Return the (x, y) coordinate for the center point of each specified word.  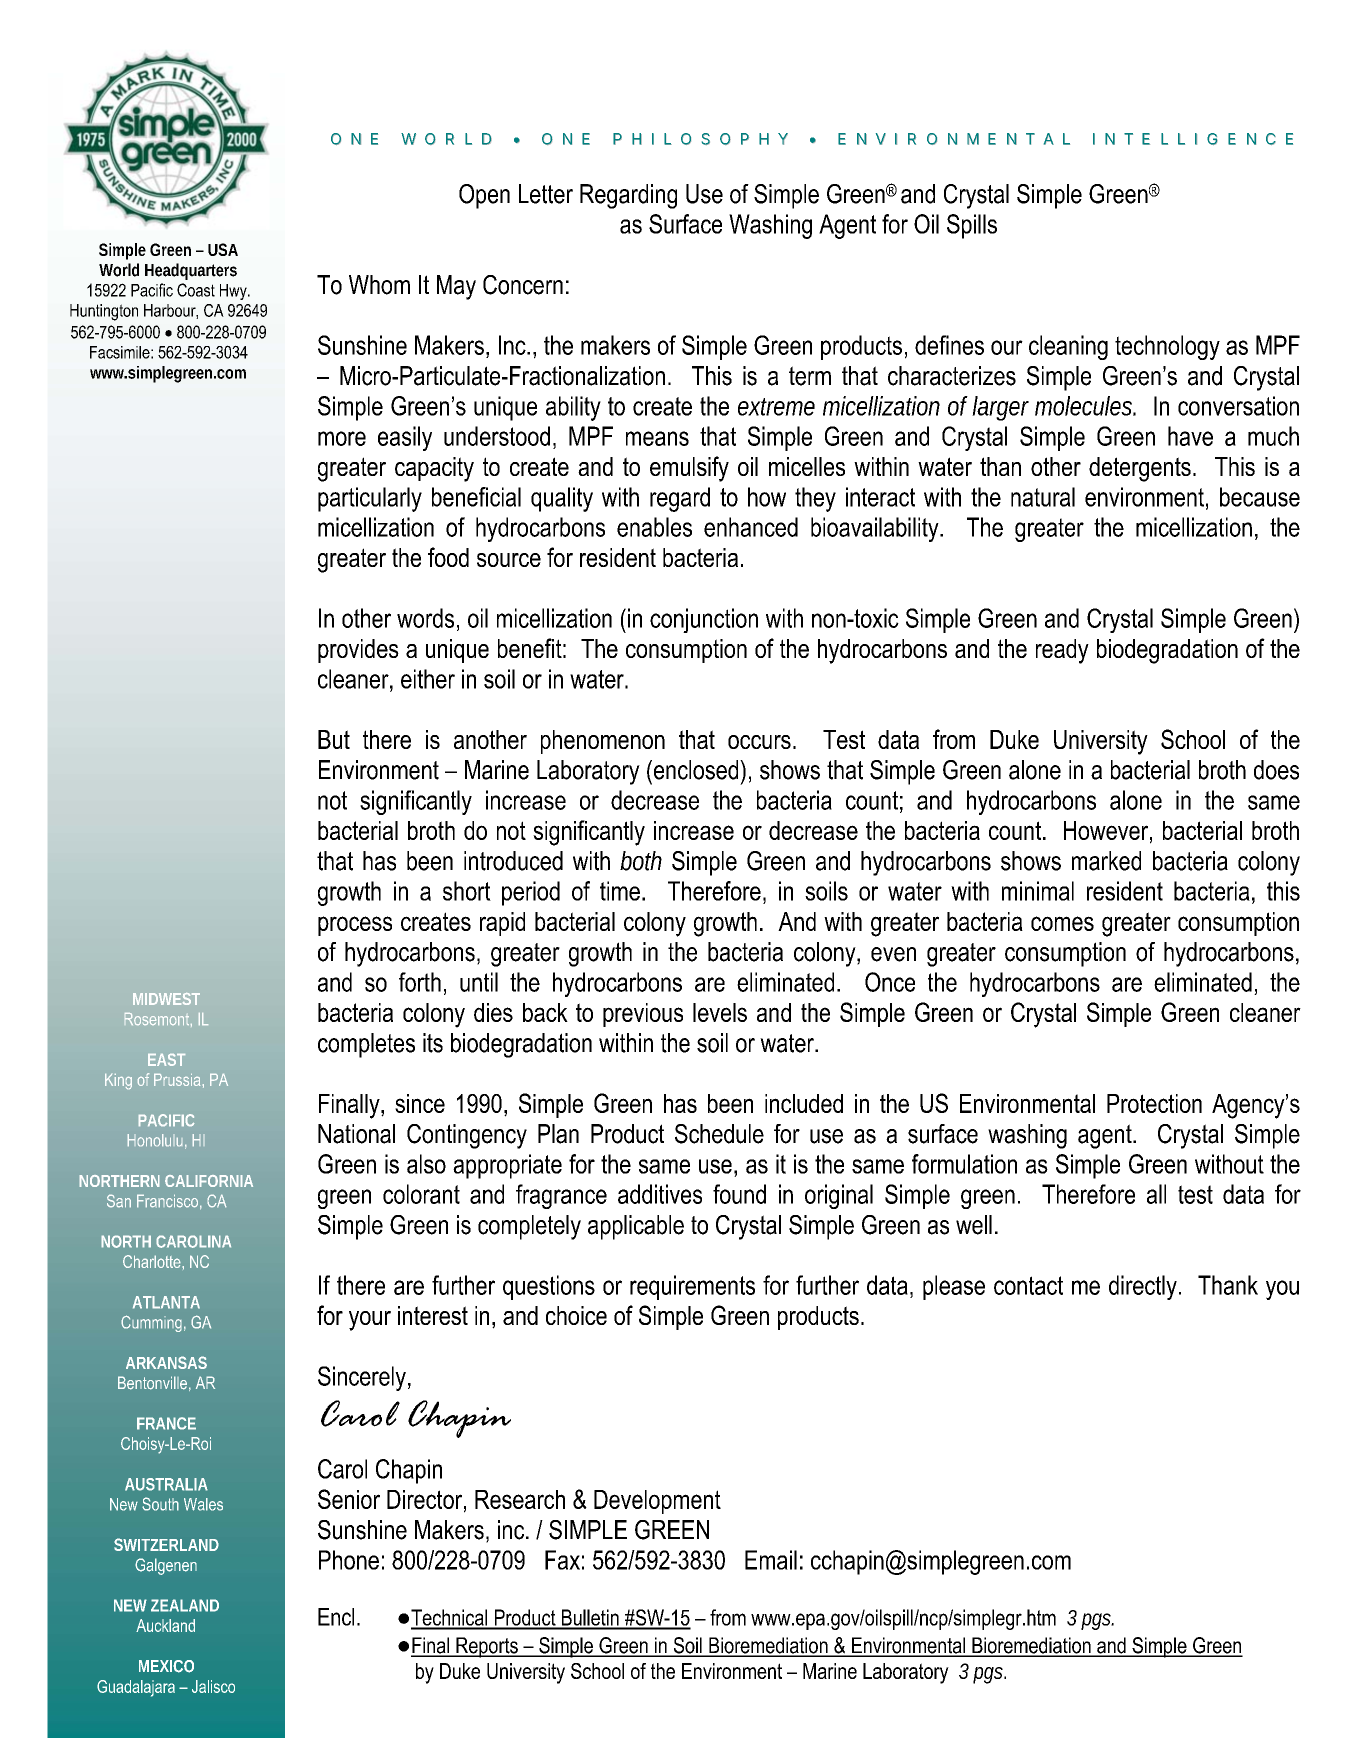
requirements (692, 1287)
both (641, 861)
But (334, 739)
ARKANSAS (166, 1362)
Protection (1154, 1103)
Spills (972, 226)
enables (654, 527)
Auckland (165, 1625)
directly (1143, 1287)
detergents (1140, 469)
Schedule (719, 1134)
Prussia (177, 1080)
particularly (370, 499)
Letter (546, 194)
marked (1106, 861)
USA (223, 249)
